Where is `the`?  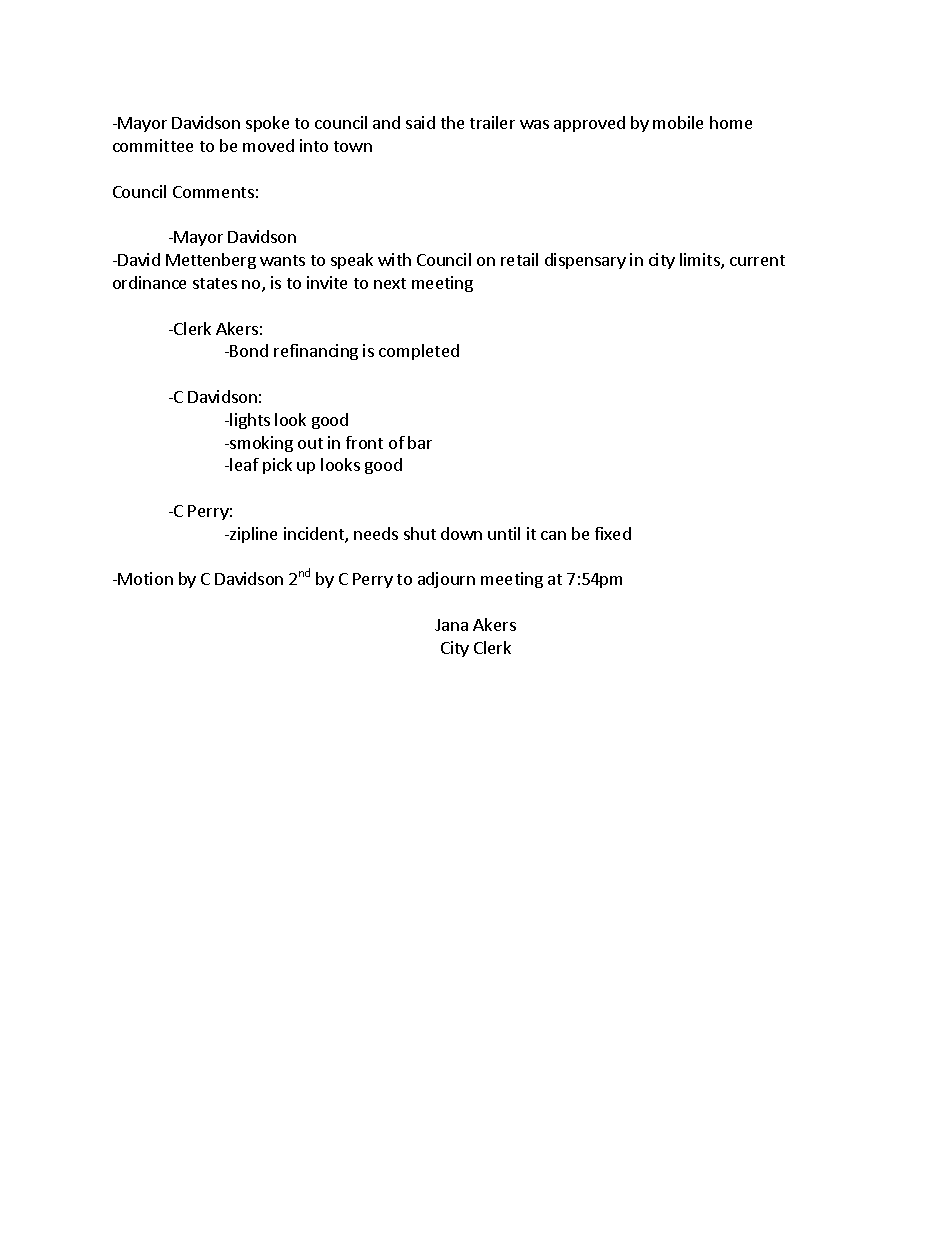 the is located at coordinates (452, 122).
